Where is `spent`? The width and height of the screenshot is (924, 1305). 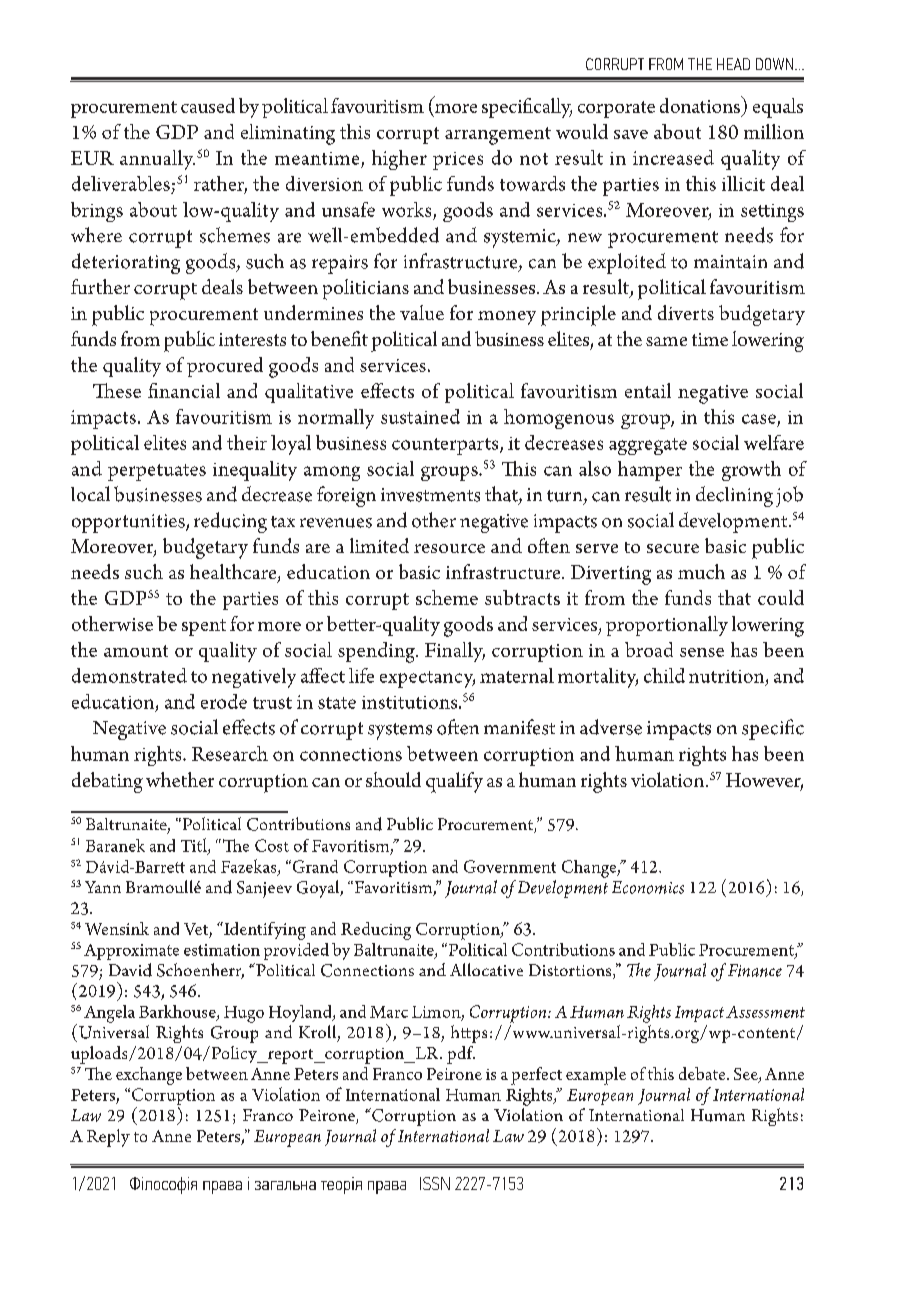 spent is located at coordinates (204, 627).
